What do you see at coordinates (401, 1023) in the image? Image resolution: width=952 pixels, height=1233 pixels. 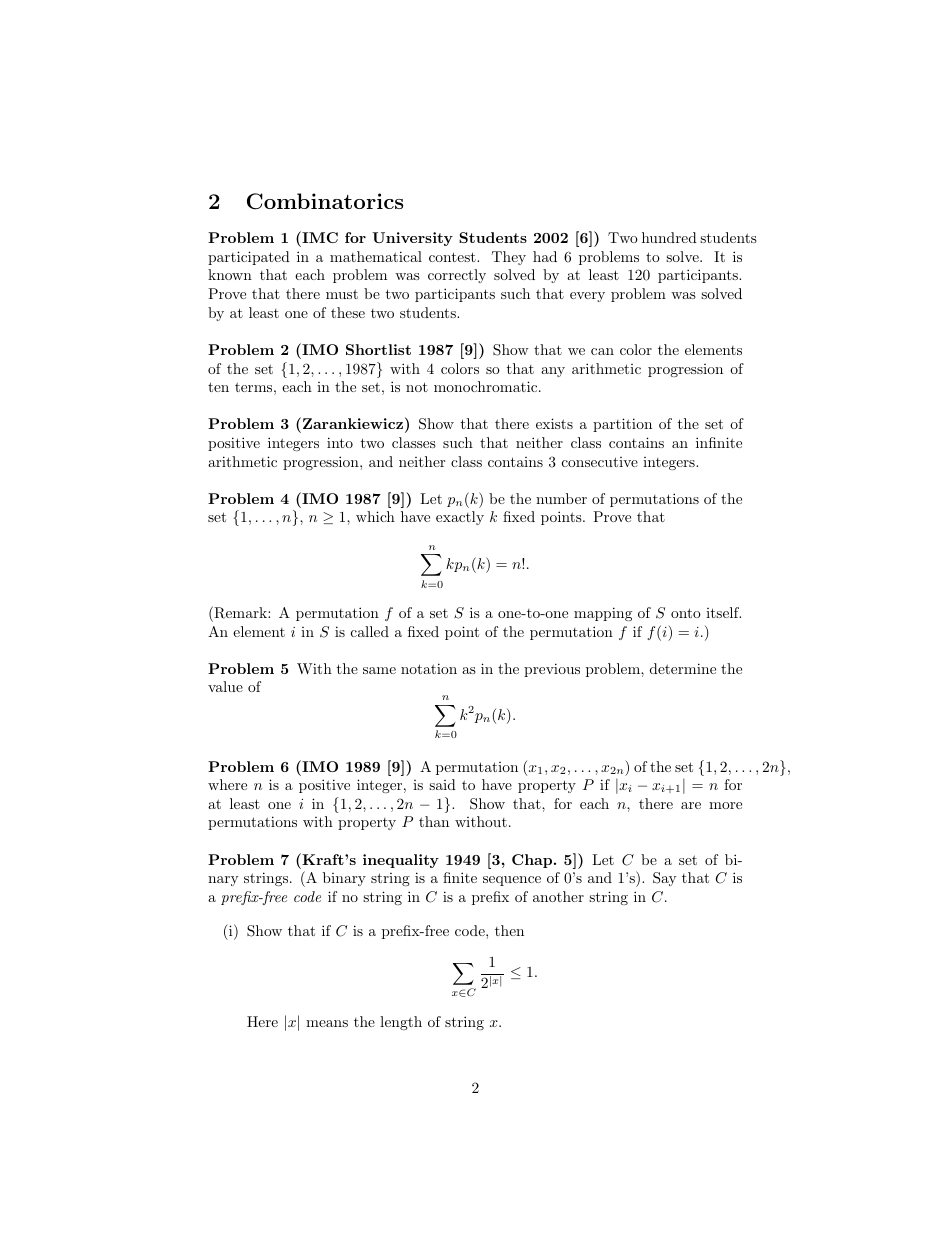 I see `length` at bounding box center [401, 1023].
